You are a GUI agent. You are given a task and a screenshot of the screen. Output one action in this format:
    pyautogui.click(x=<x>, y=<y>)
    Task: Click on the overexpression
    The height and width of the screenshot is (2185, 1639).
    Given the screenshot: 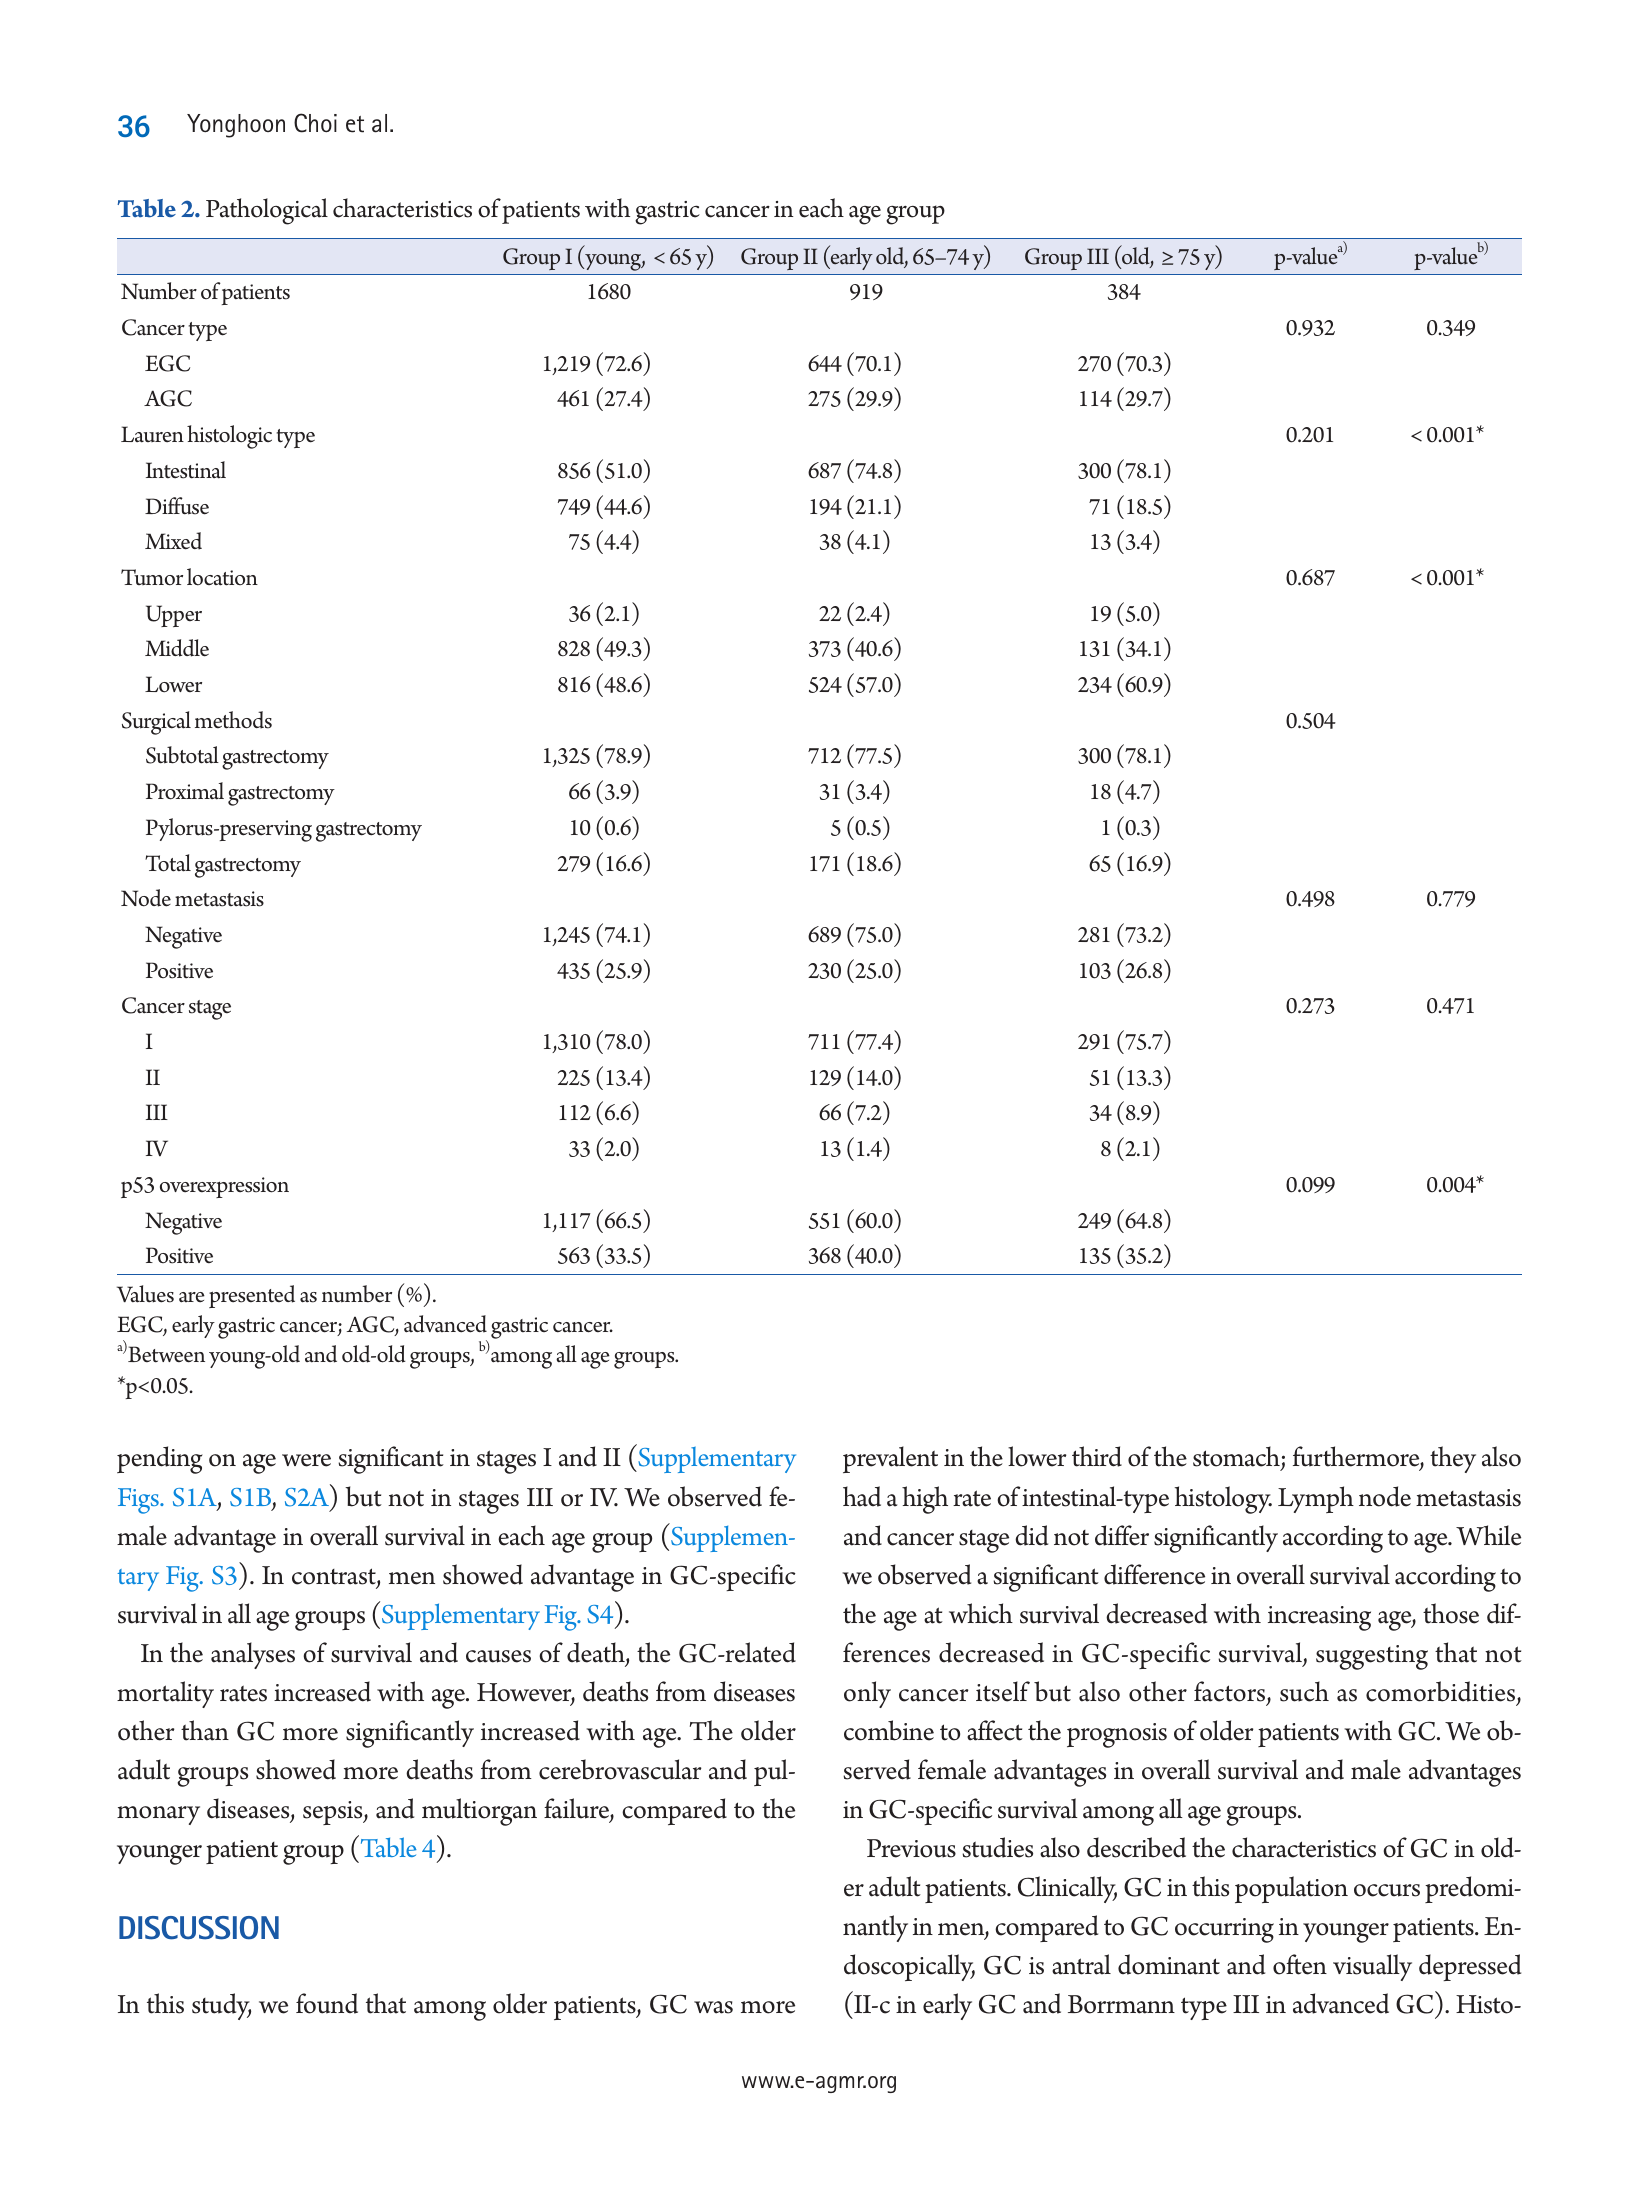 What is the action you would take?
    pyautogui.click(x=224, y=1187)
